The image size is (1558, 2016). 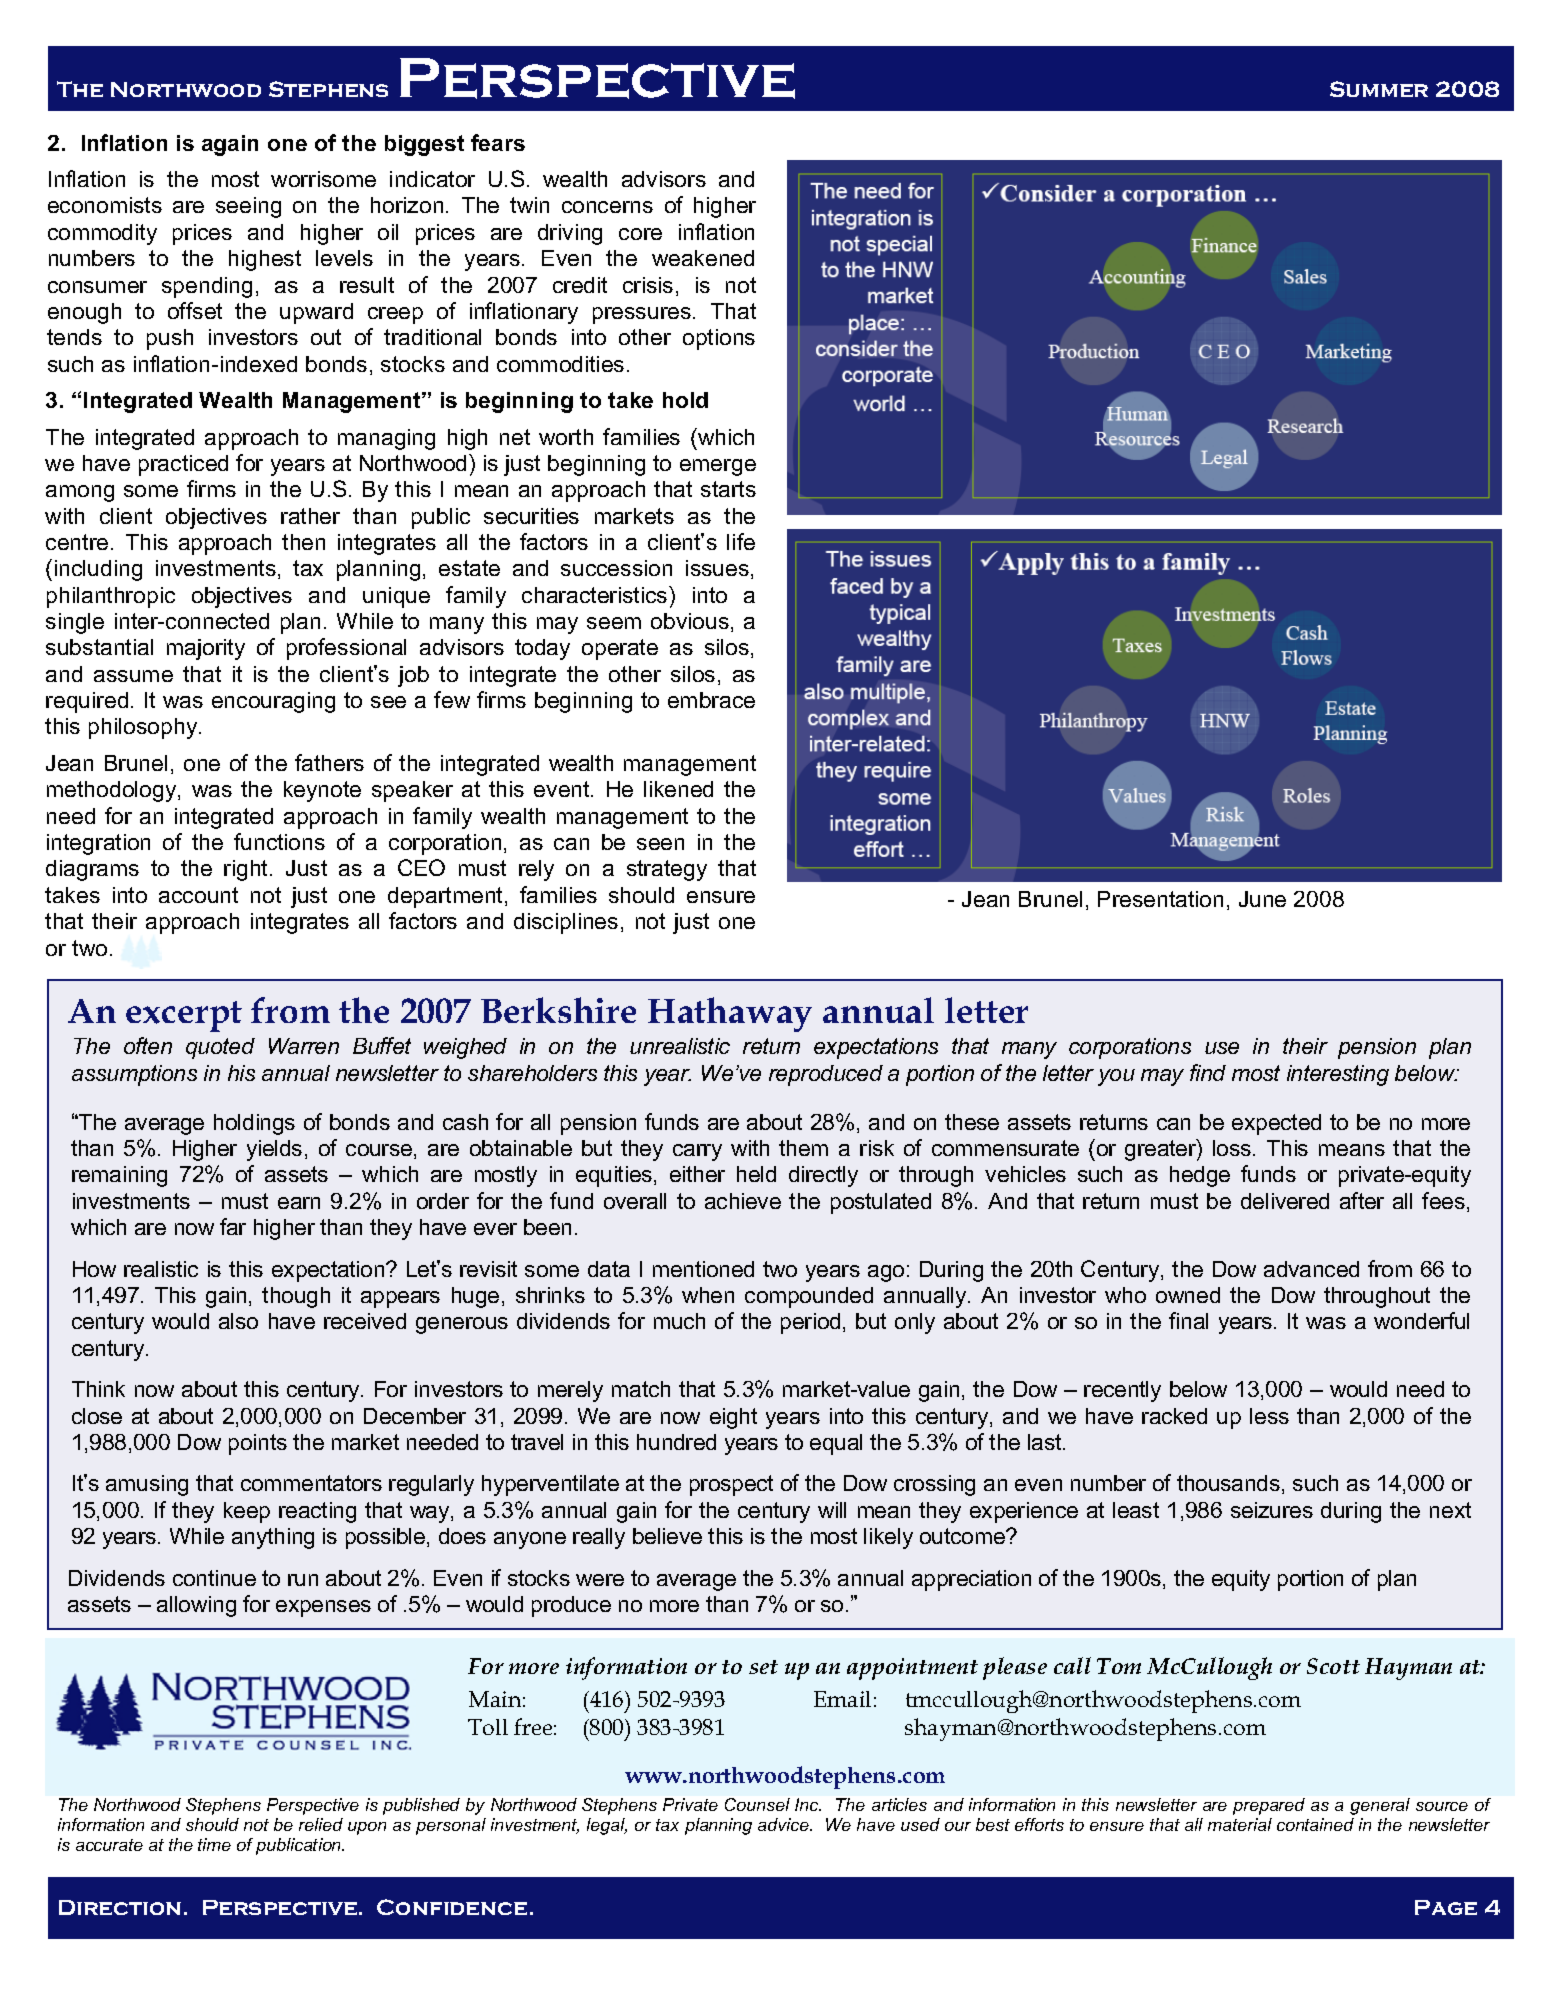 What do you see at coordinates (1379, 89) in the screenshot?
I see `Summer` at bounding box center [1379, 89].
